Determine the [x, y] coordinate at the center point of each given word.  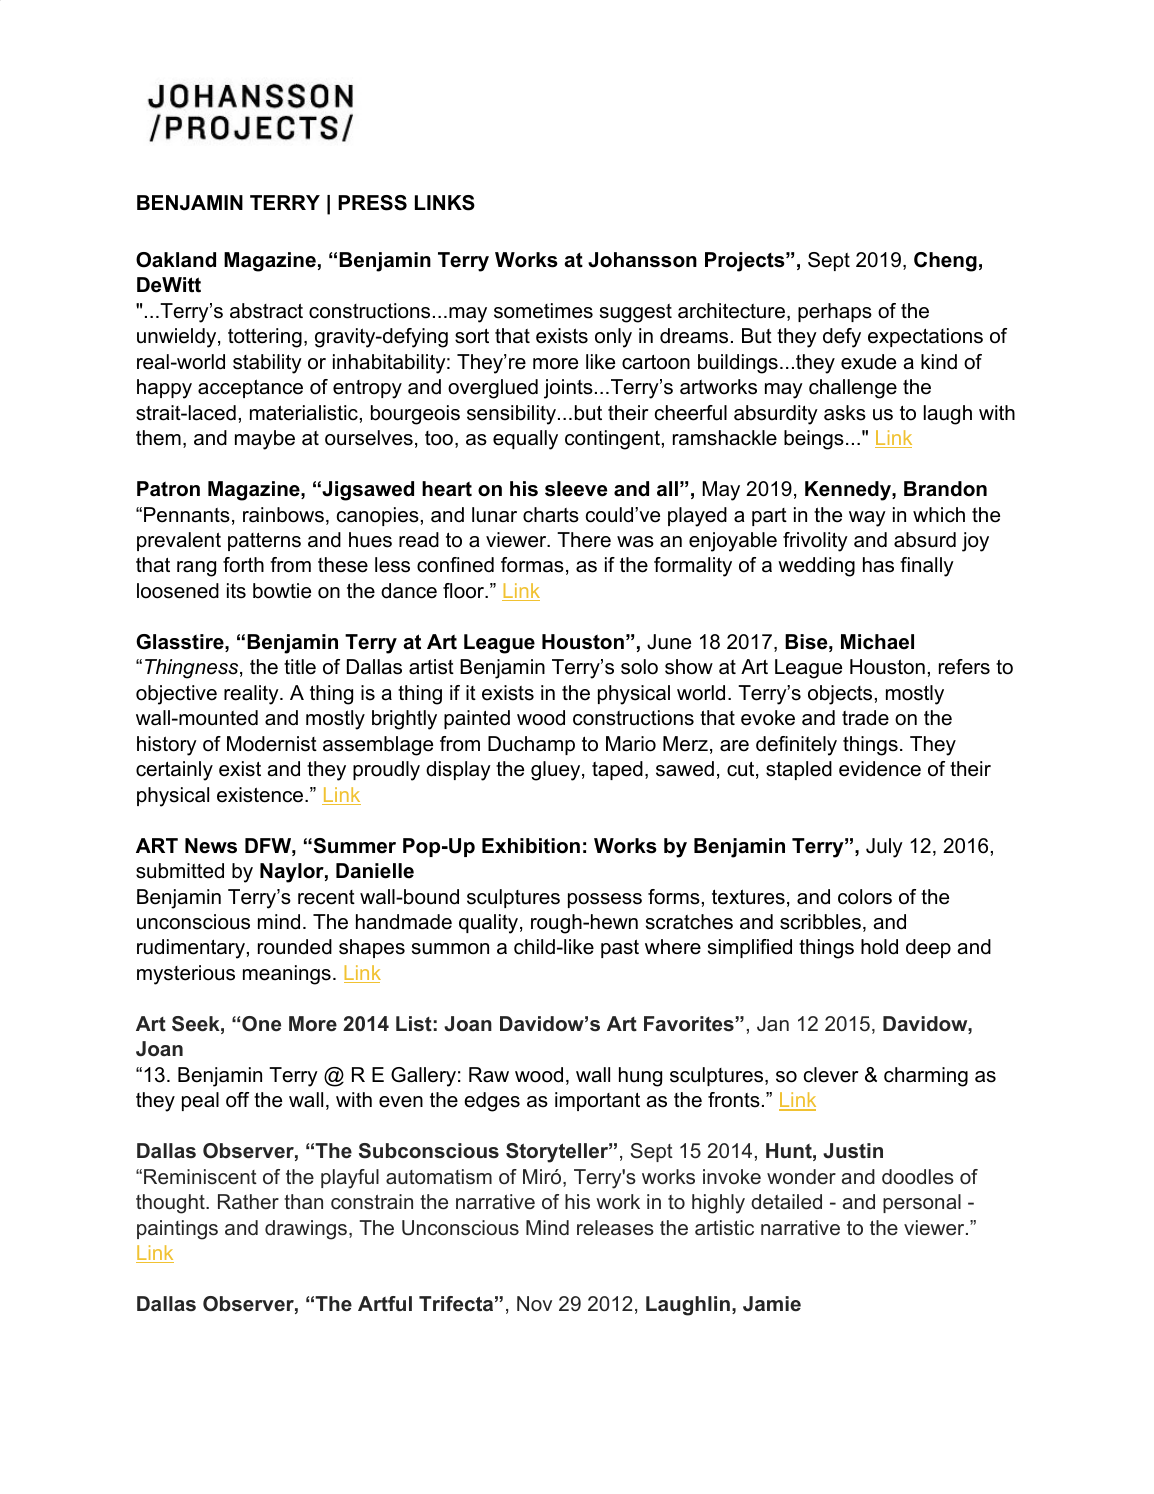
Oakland [176, 260]
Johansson [642, 260]
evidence [880, 769]
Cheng [945, 262]
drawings [306, 1230]
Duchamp [531, 745]
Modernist [272, 744]
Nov [534, 1304]
